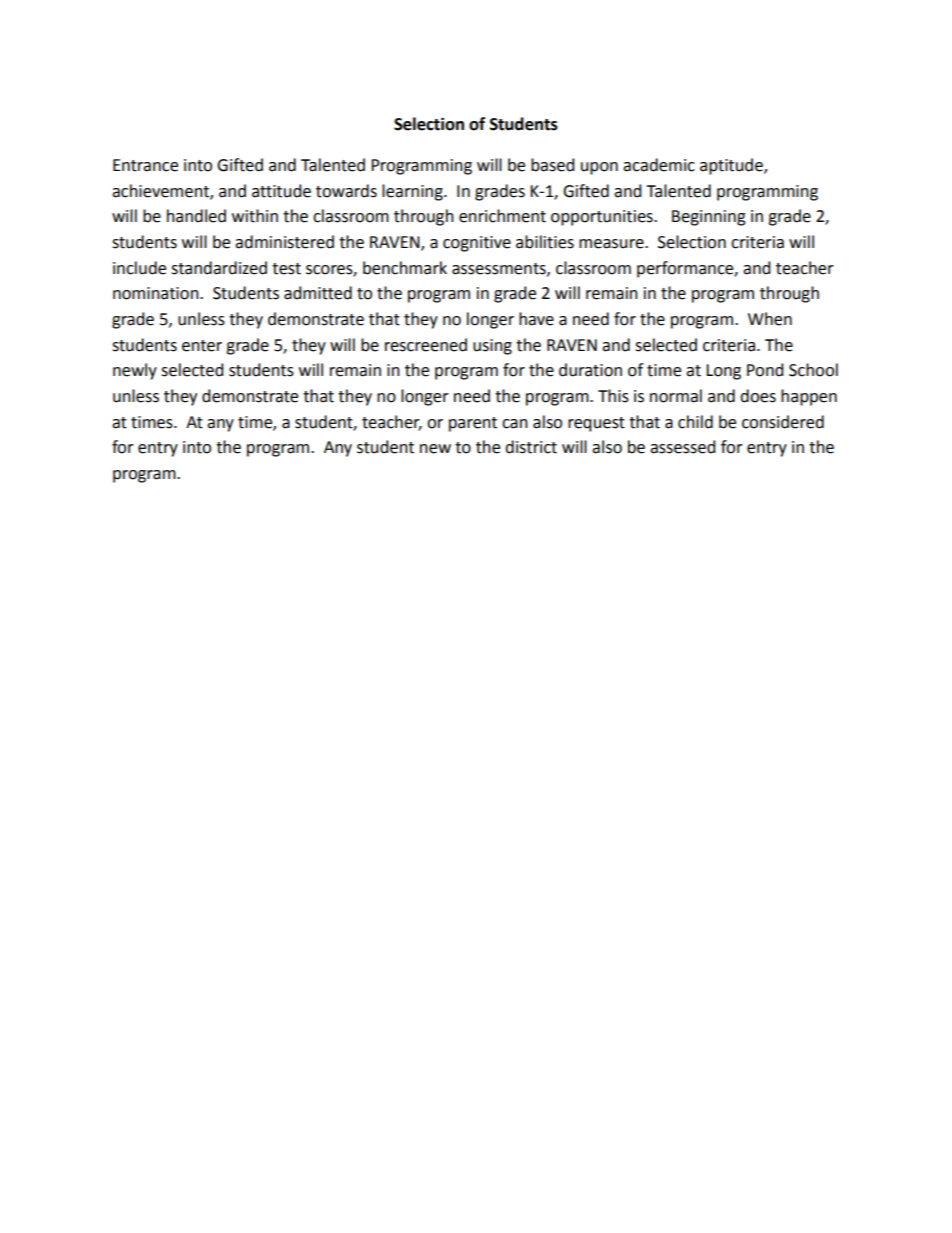 This screenshot has width=952, height=1233. I want to click on measure, so click(612, 244).
